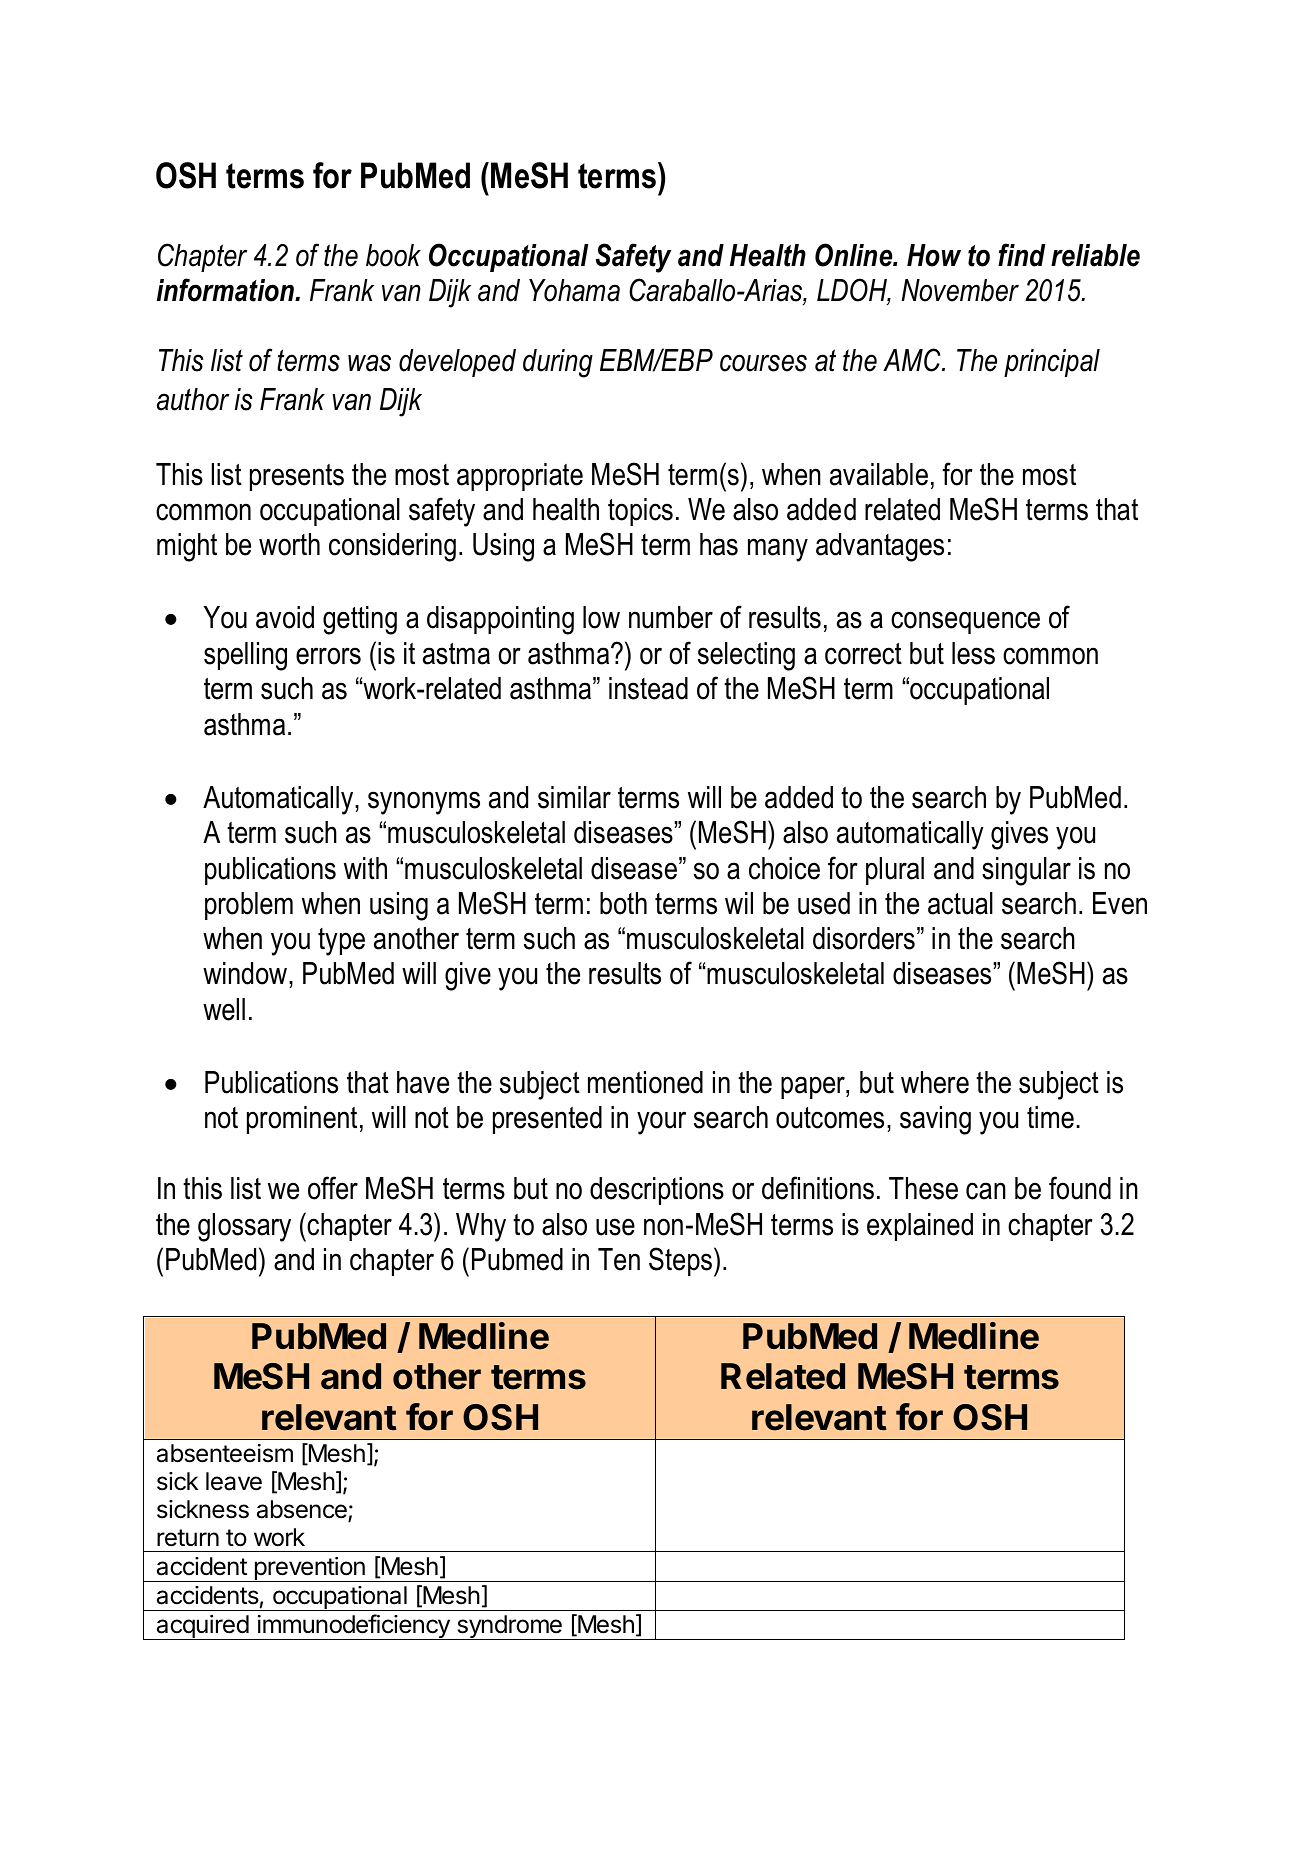 The width and height of the page is (1311, 1855). I want to click on during, so click(558, 363).
